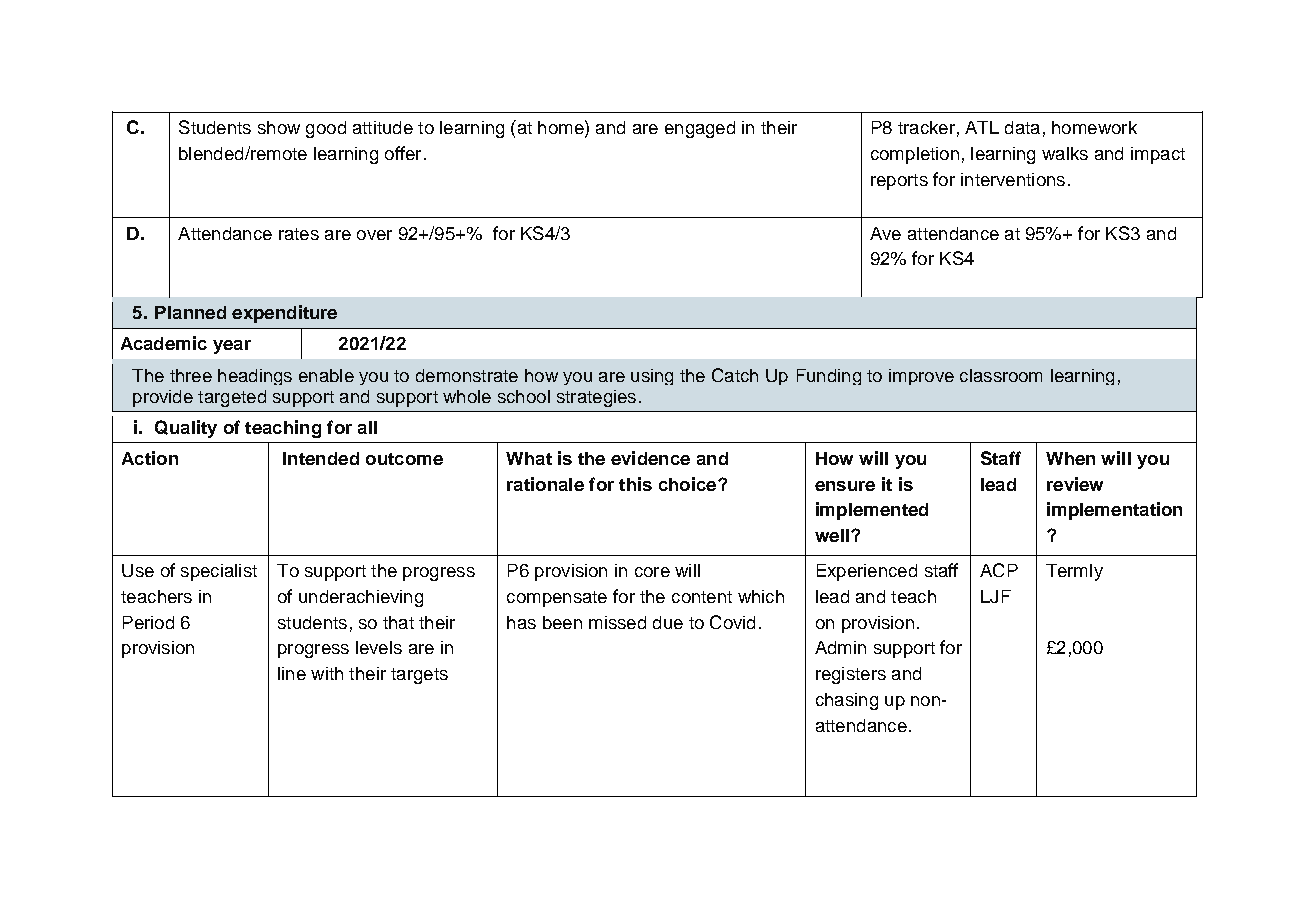 Image resolution: width=1308 pixels, height=924 pixels. Describe the element at coordinates (284, 314) in the page. I see `expenditure` at that location.
